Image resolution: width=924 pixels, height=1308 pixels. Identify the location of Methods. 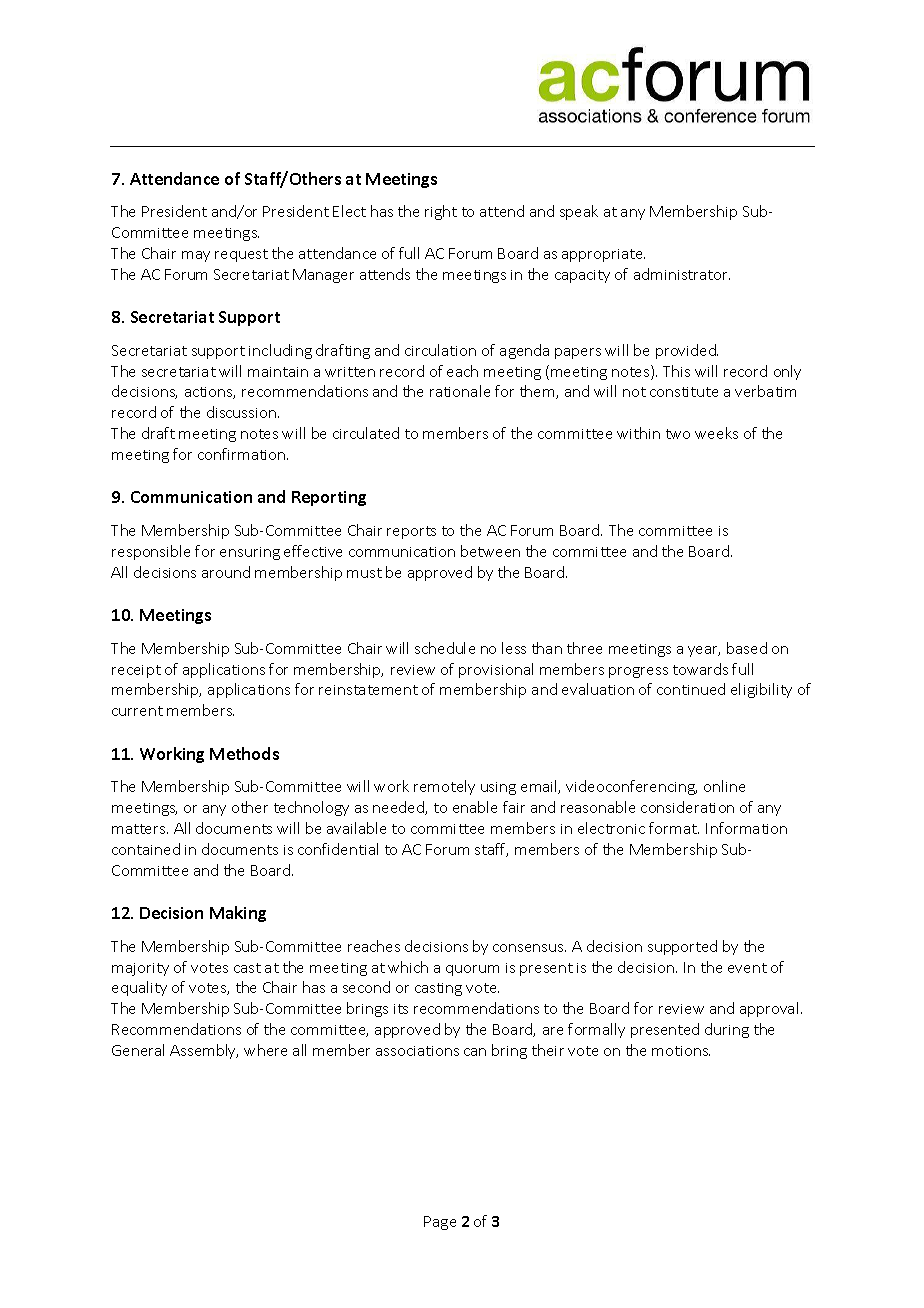
(244, 753).
